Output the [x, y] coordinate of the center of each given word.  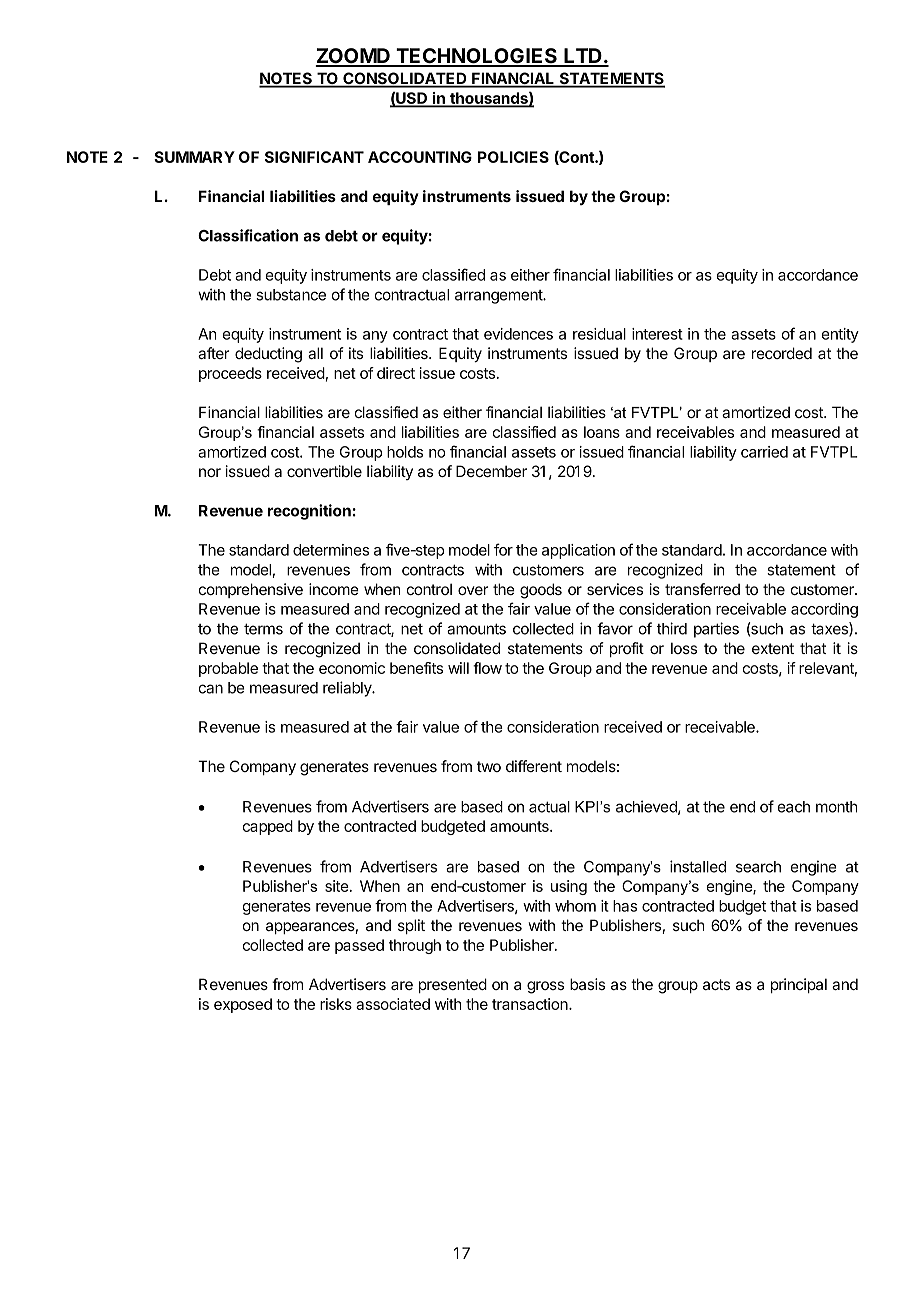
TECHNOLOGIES [476, 57]
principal [799, 985]
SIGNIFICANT [314, 157]
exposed [243, 1005]
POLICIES [513, 157]
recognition [309, 512]
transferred [702, 589]
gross [545, 987]
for [503, 549]
